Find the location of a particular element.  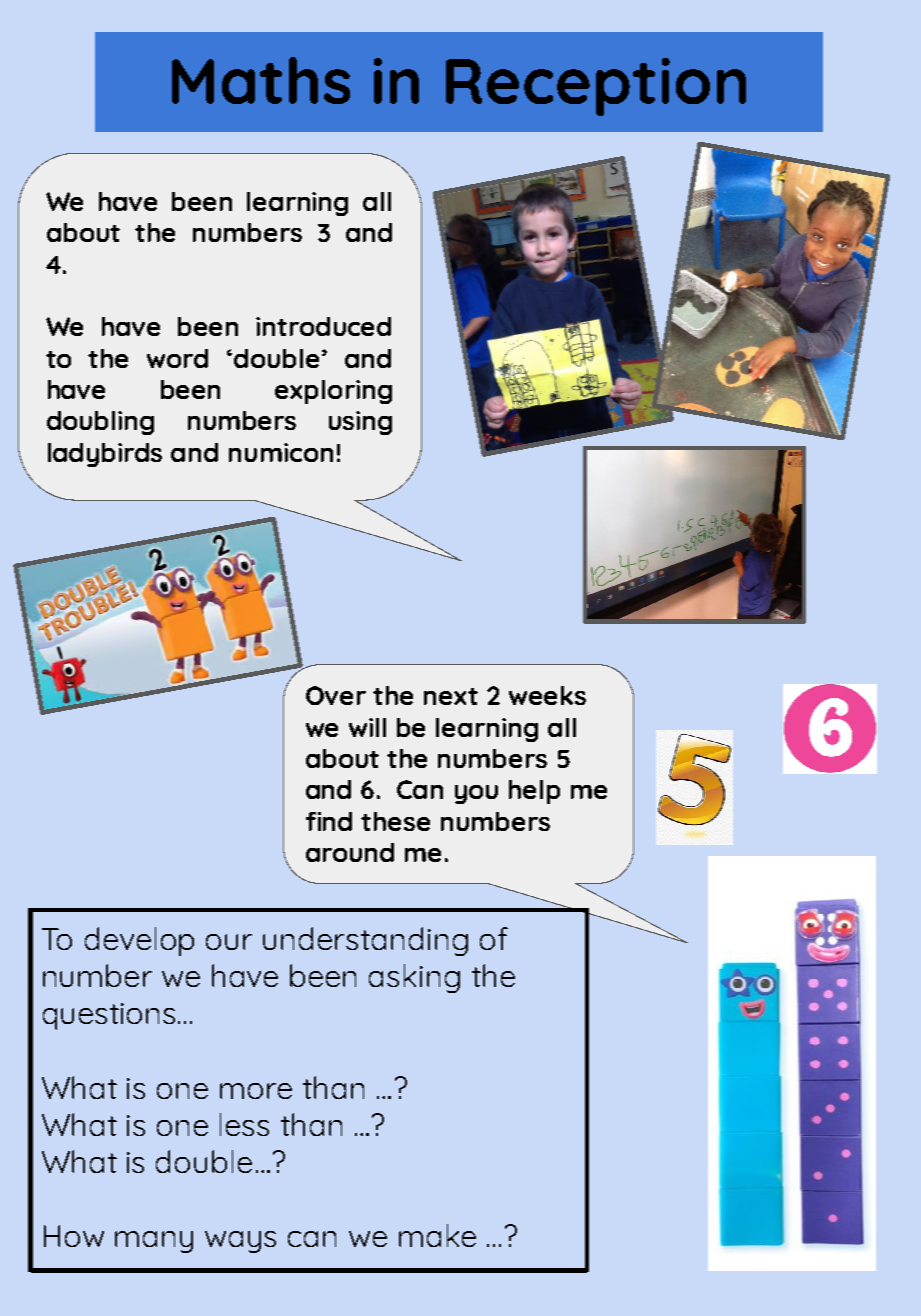

Over is located at coordinates (336, 695).
